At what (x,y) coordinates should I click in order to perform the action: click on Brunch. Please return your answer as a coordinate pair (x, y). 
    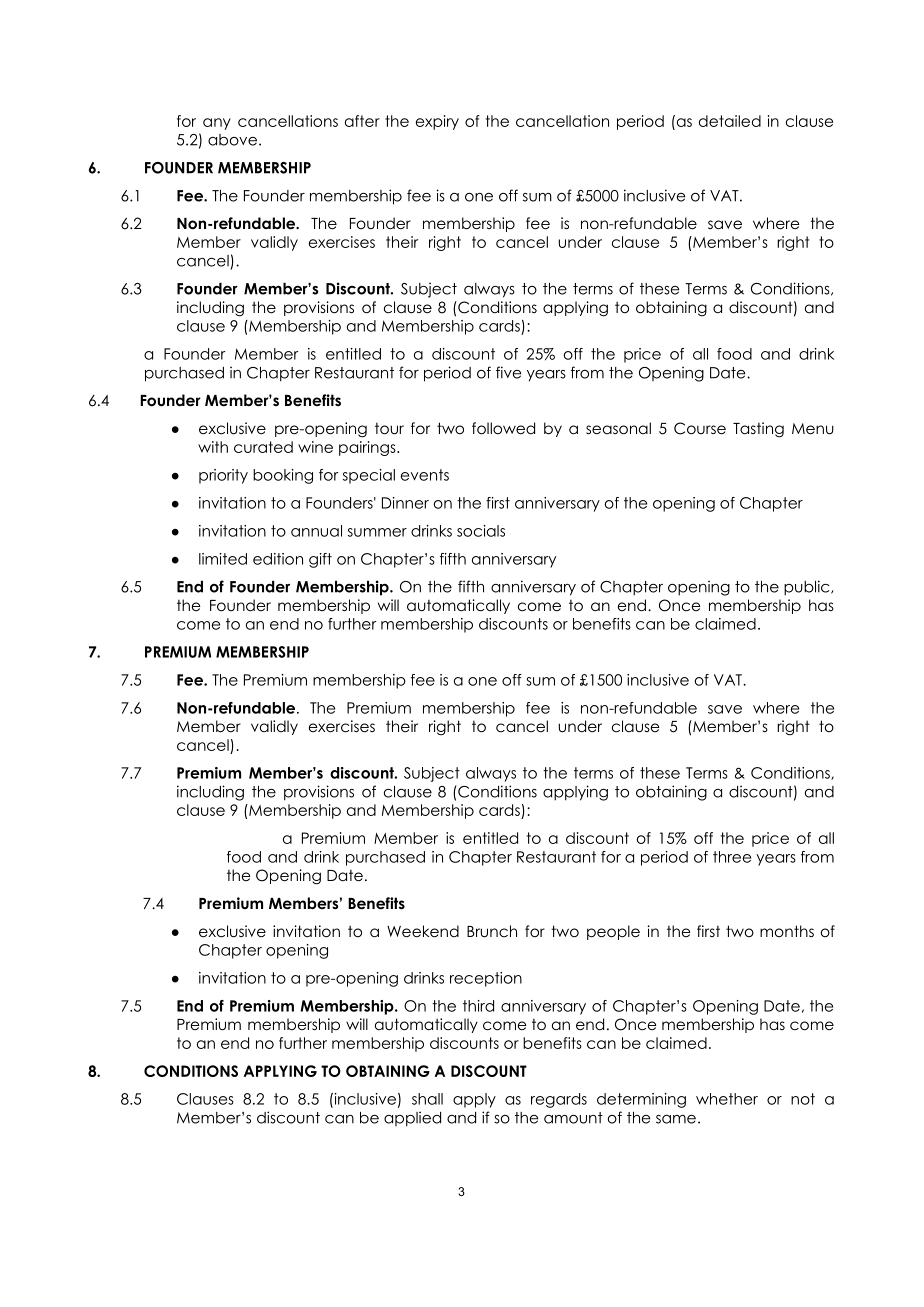
    Looking at the image, I should click on (492, 931).
